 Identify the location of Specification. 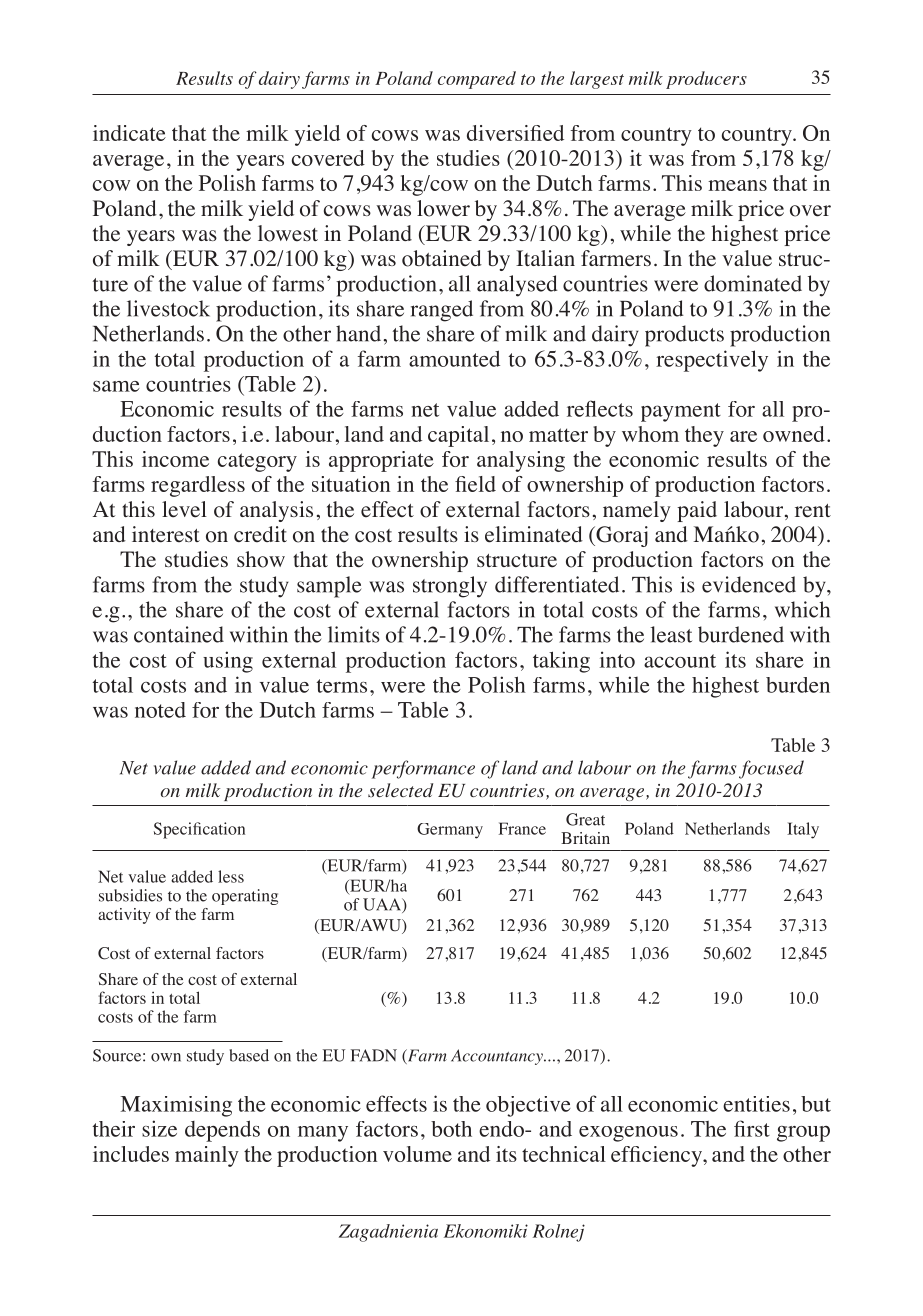
(199, 830).
